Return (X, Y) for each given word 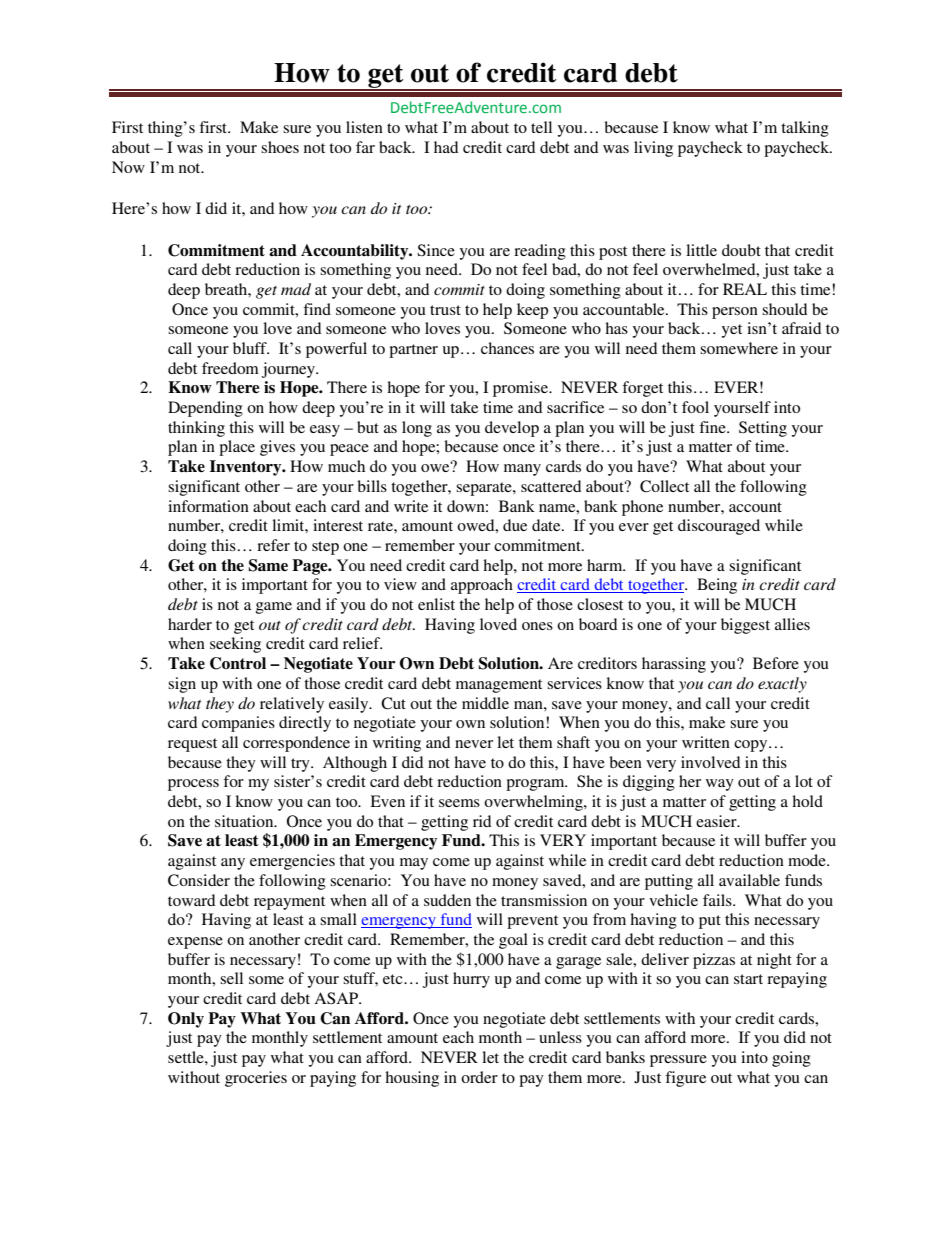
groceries (256, 1079)
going (791, 1059)
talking (805, 129)
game (274, 608)
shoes (280, 147)
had (446, 147)
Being (717, 586)
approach (482, 586)
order (479, 1077)
